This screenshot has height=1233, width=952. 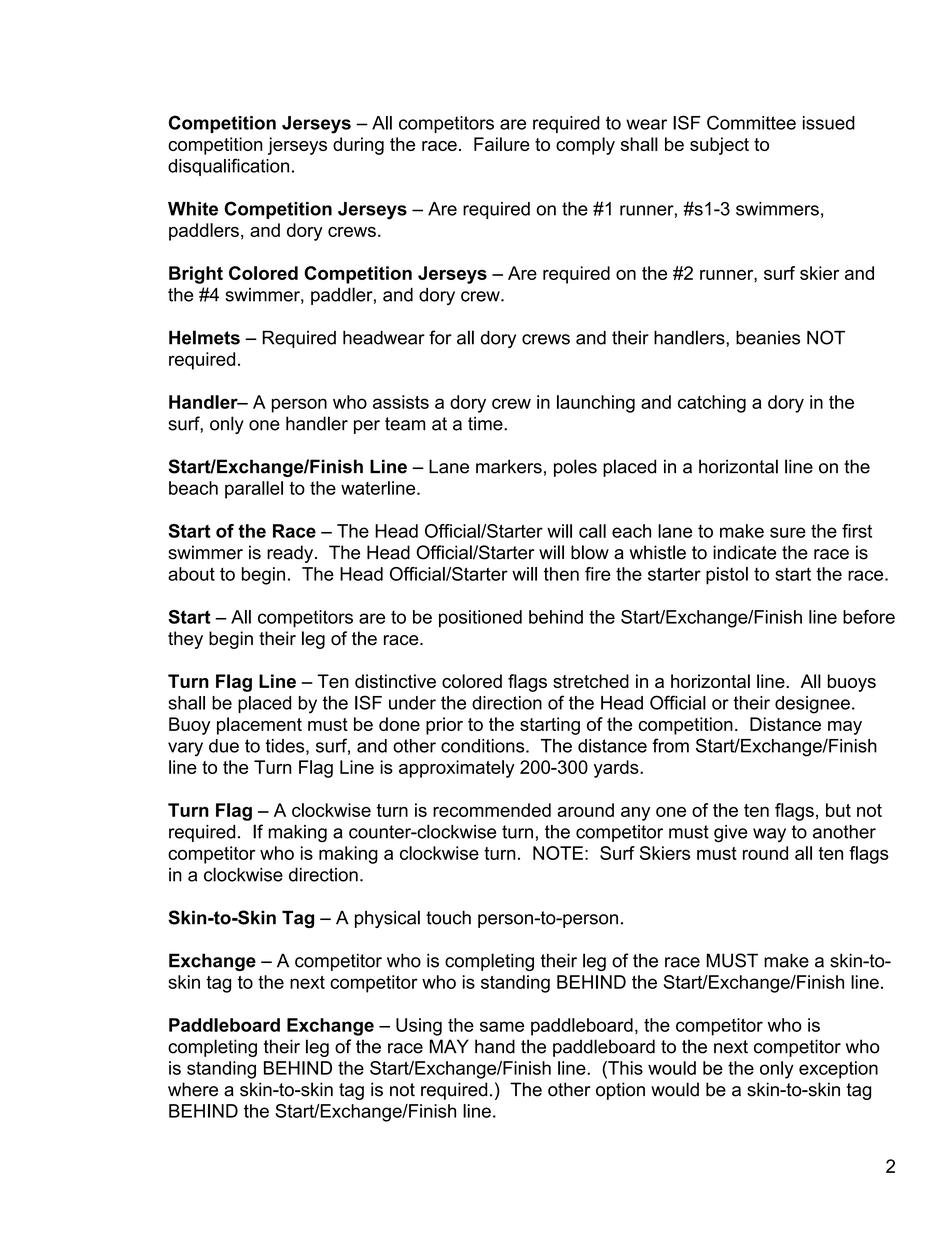 What do you see at coordinates (228, 167) in the screenshot?
I see `disqualification` at bounding box center [228, 167].
